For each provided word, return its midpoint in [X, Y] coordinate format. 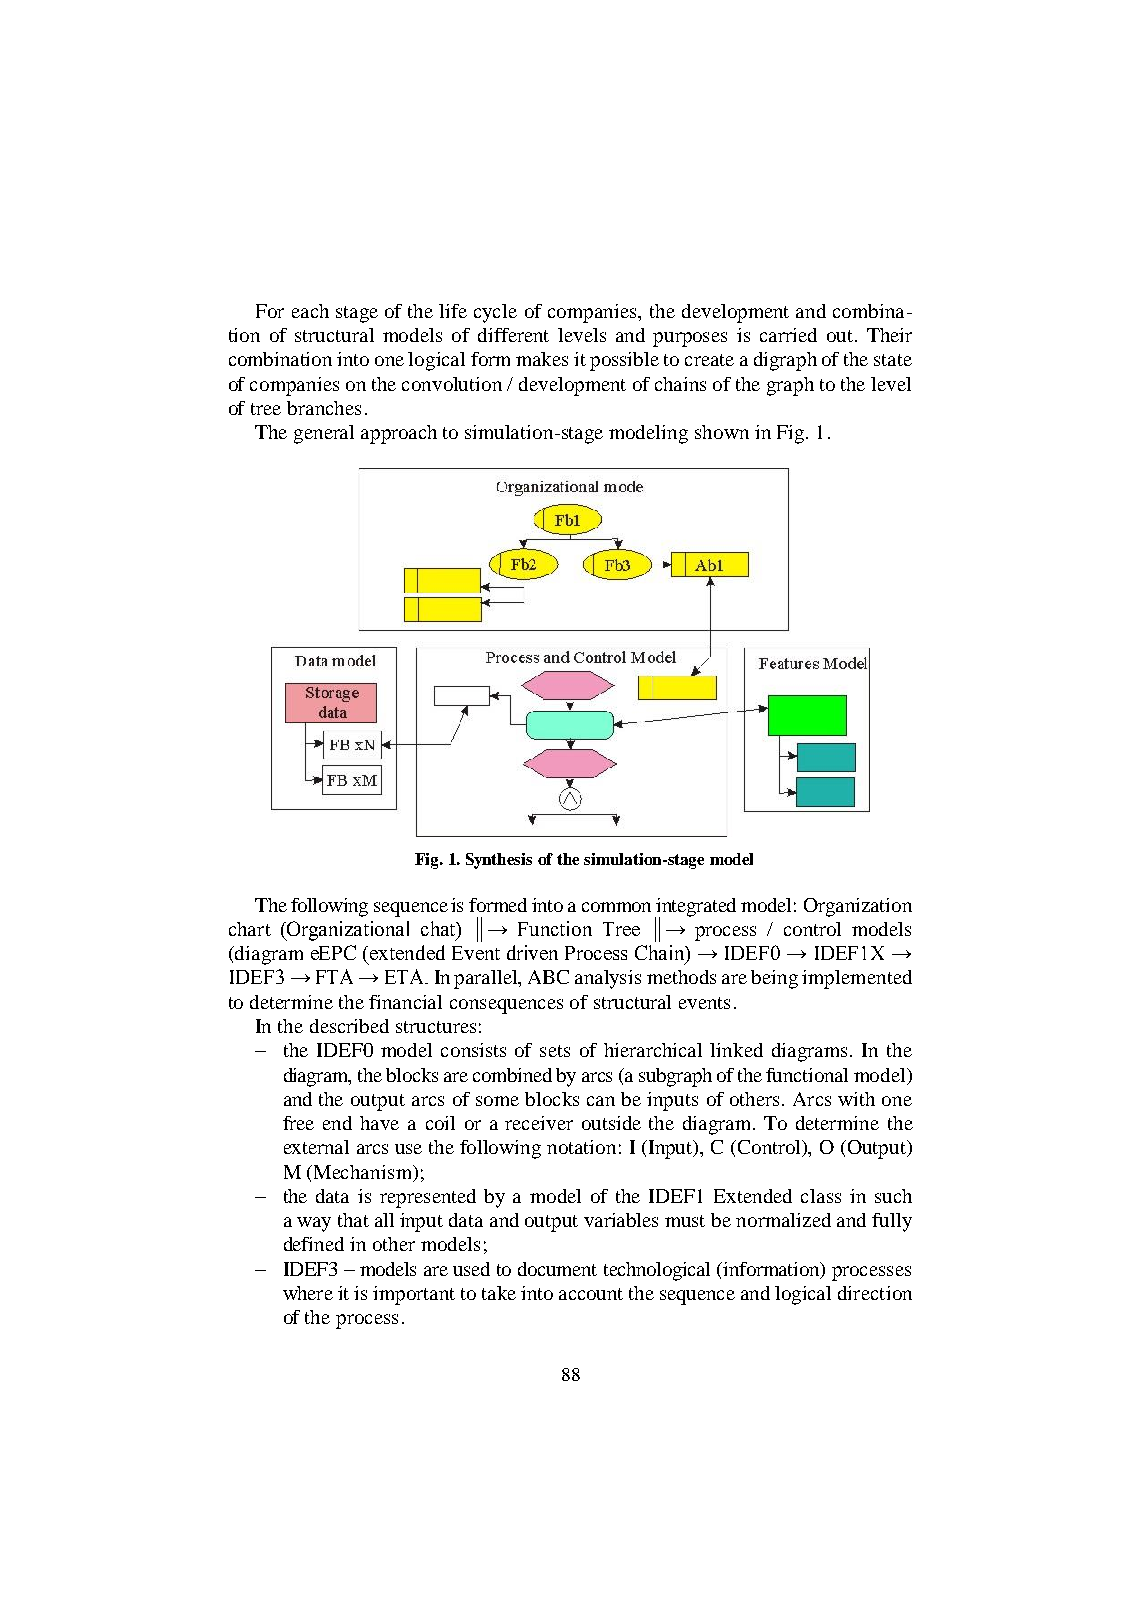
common [616, 907]
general [324, 434]
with [856, 1099]
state [893, 360]
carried [788, 335]
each [310, 311]
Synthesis [499, 861]
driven [532, 952]
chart [250, 929]
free [298, 1123]
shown [722, 432]
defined [314, 1244]
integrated [695, 908]
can [601, 1101]
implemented [857, 979]
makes [542, 359]
